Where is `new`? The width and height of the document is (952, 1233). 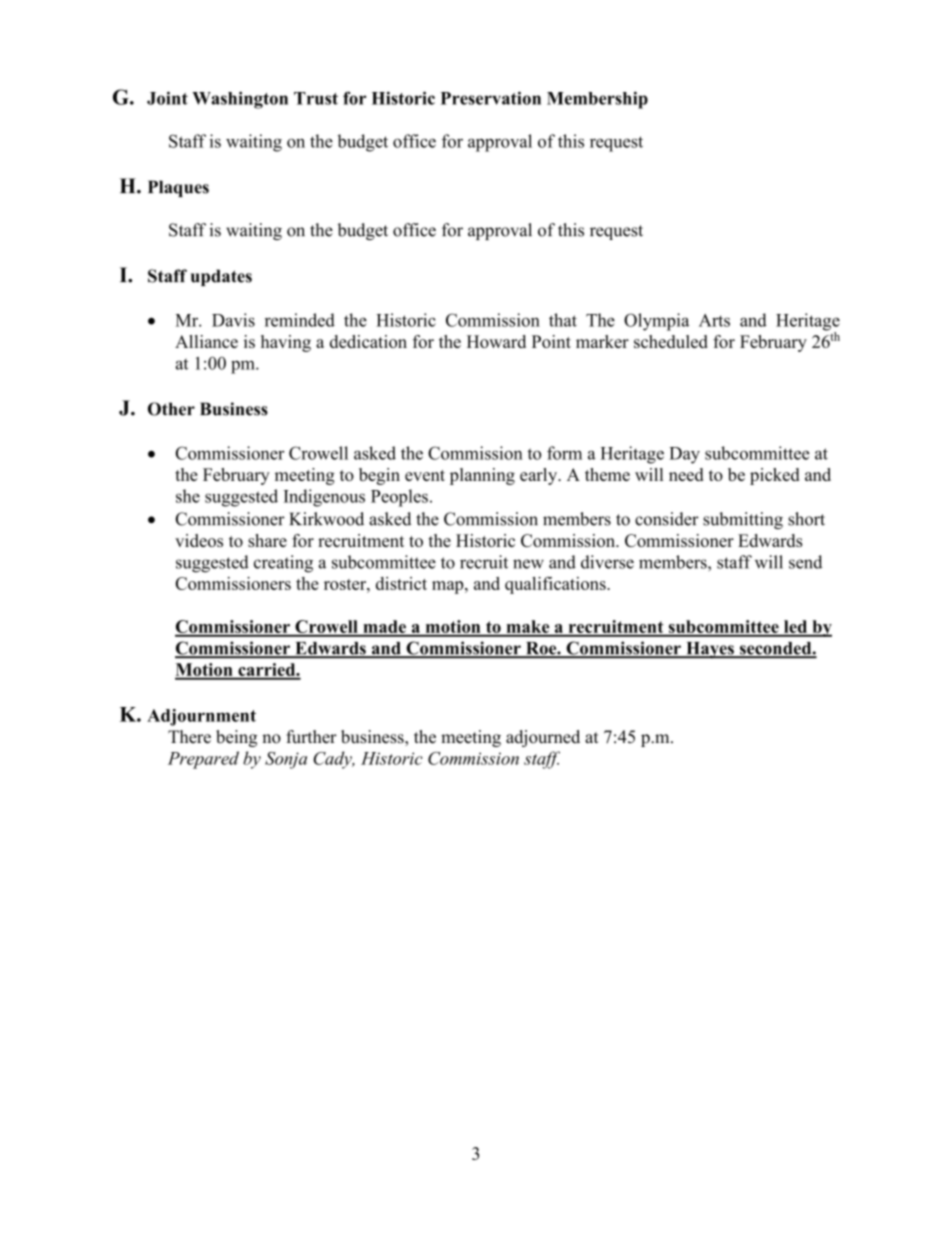
new is located at coordinates (528, 564).
